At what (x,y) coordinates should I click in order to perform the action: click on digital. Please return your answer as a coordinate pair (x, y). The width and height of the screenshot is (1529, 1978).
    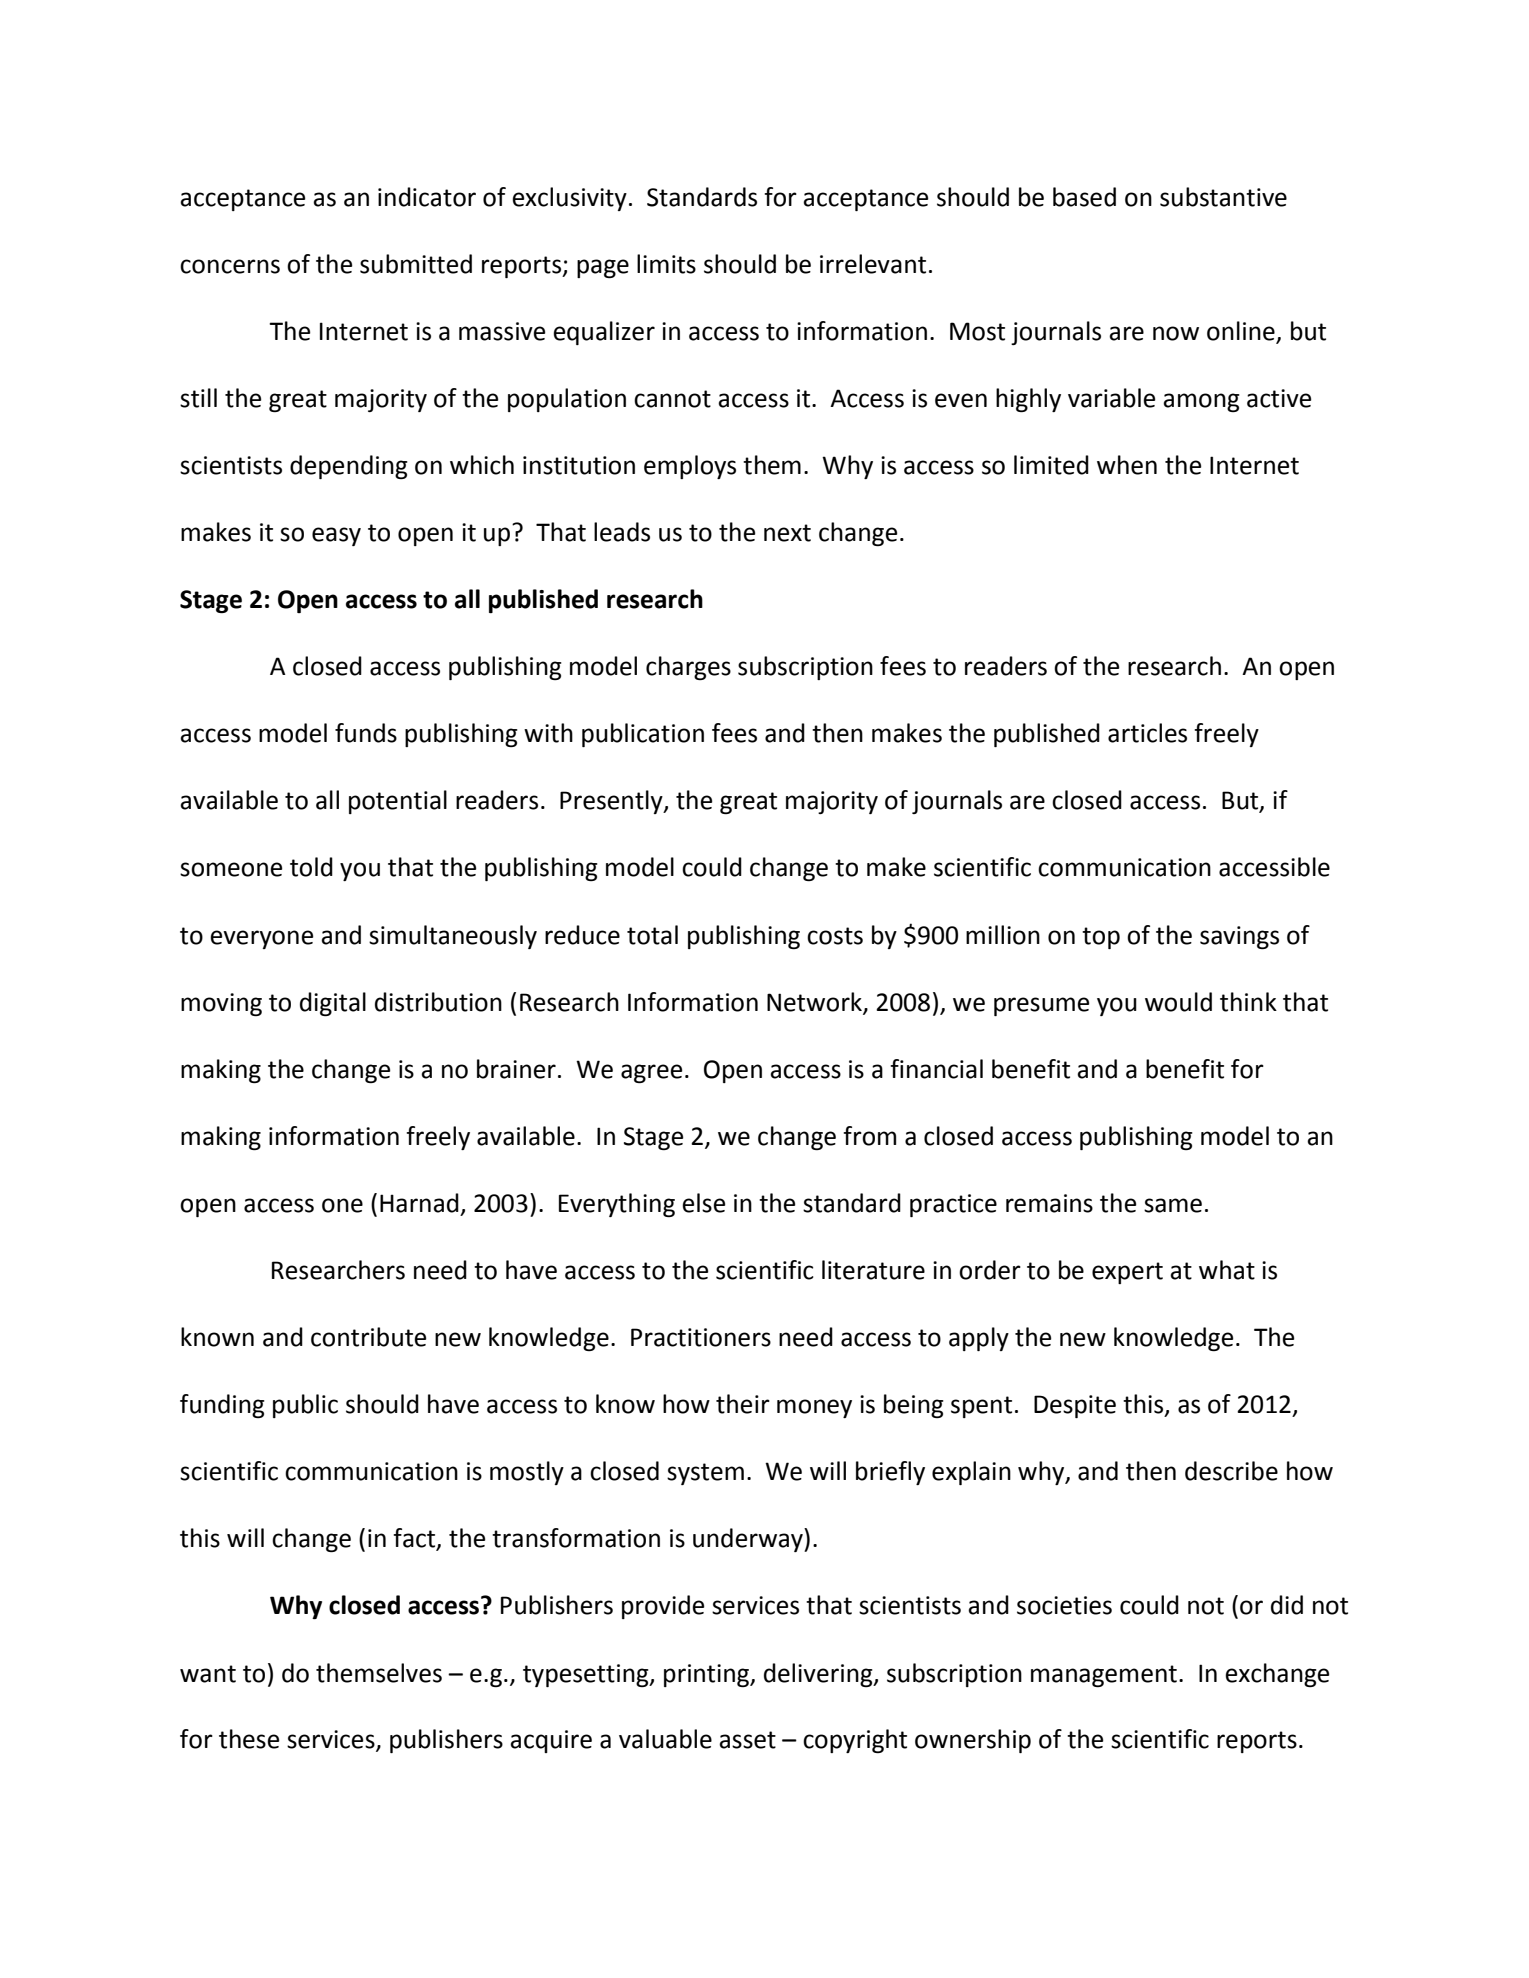
    Looking at the image, I should click on (333, 1004).
